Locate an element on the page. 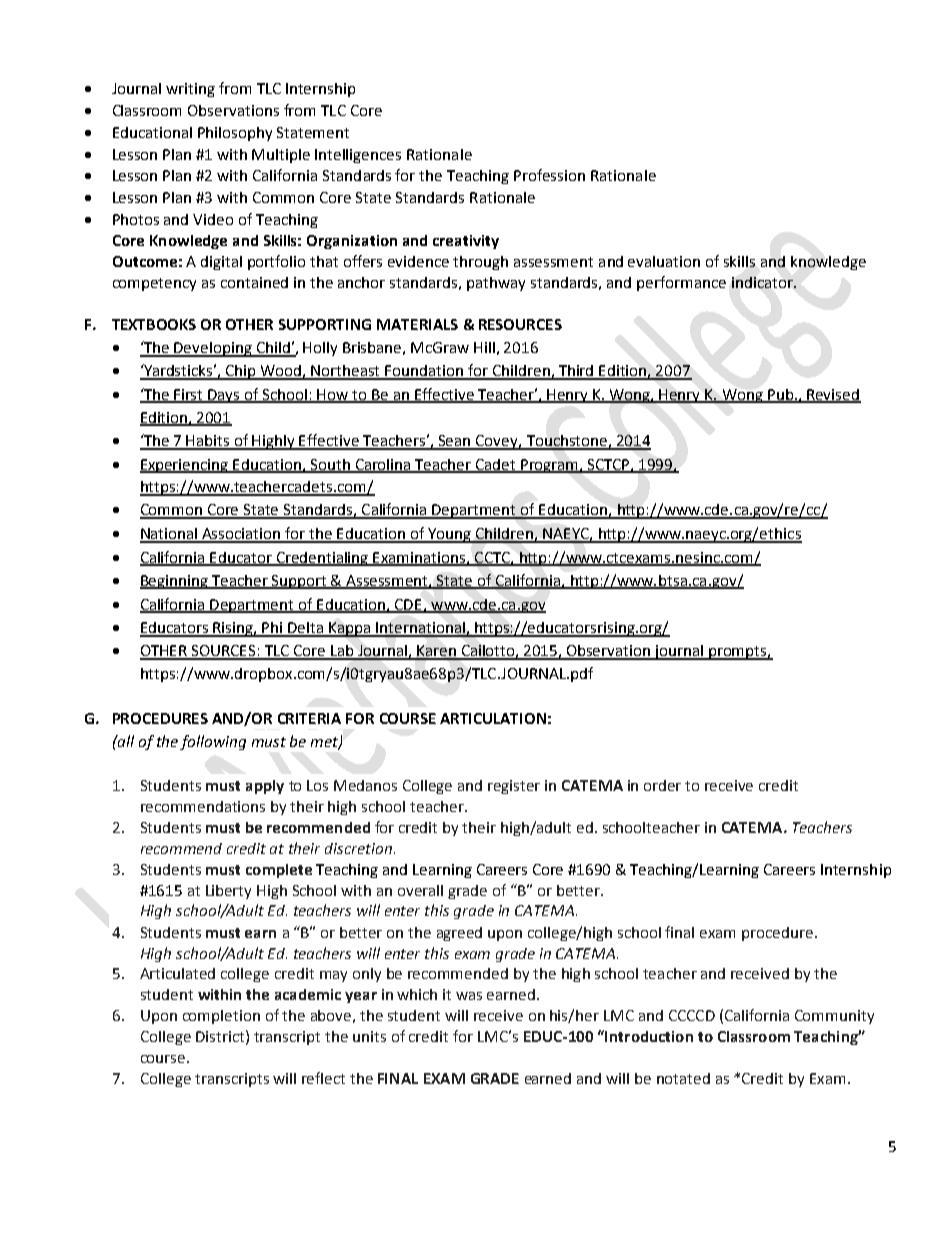  Revised is located at coordinates (833, 395).
